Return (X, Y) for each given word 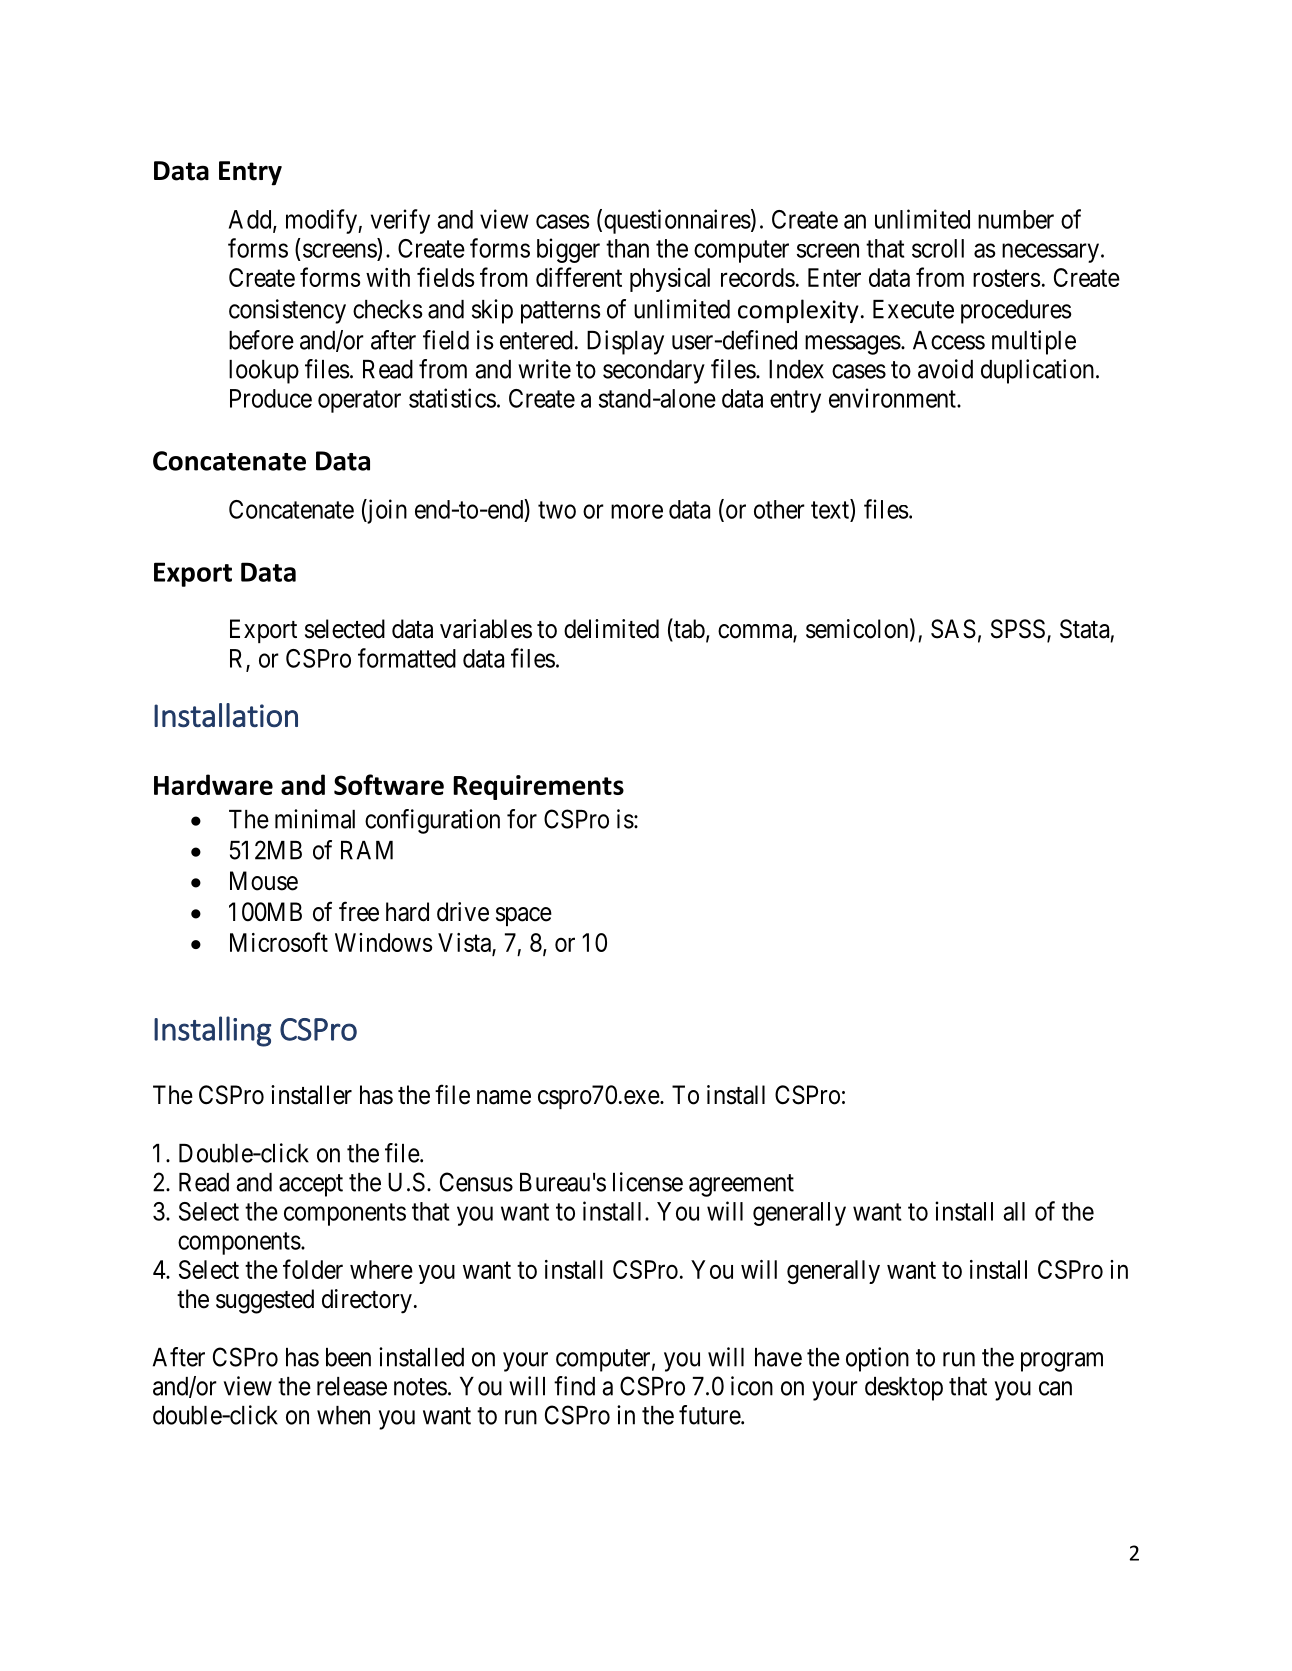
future (710, 1415)
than (627, 248)
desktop (904, 1389)
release (352, 1386)
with (388, 277)
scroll (938, 248)
